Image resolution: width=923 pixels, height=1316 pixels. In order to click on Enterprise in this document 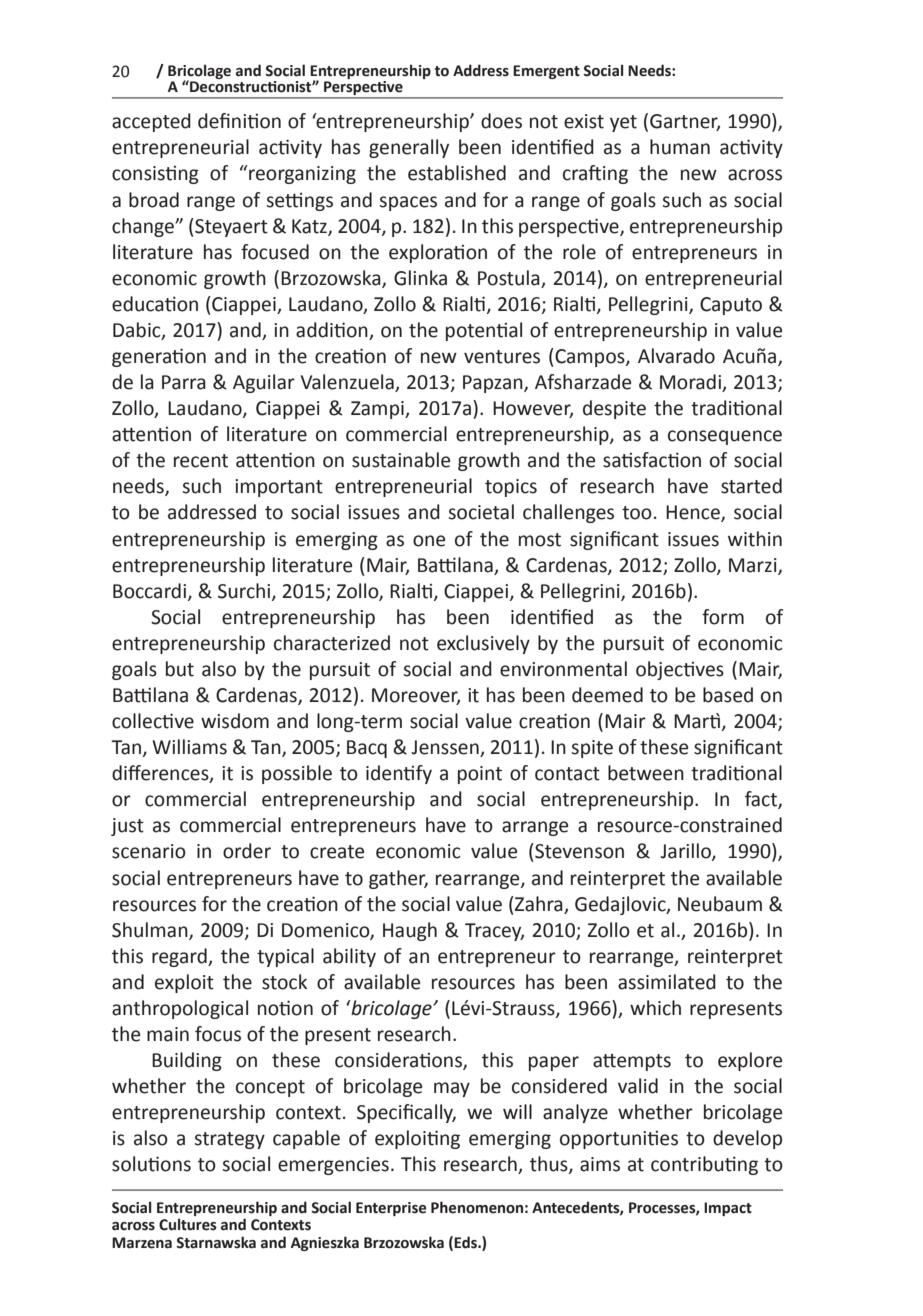, I will do `click(391, 1209)`.
